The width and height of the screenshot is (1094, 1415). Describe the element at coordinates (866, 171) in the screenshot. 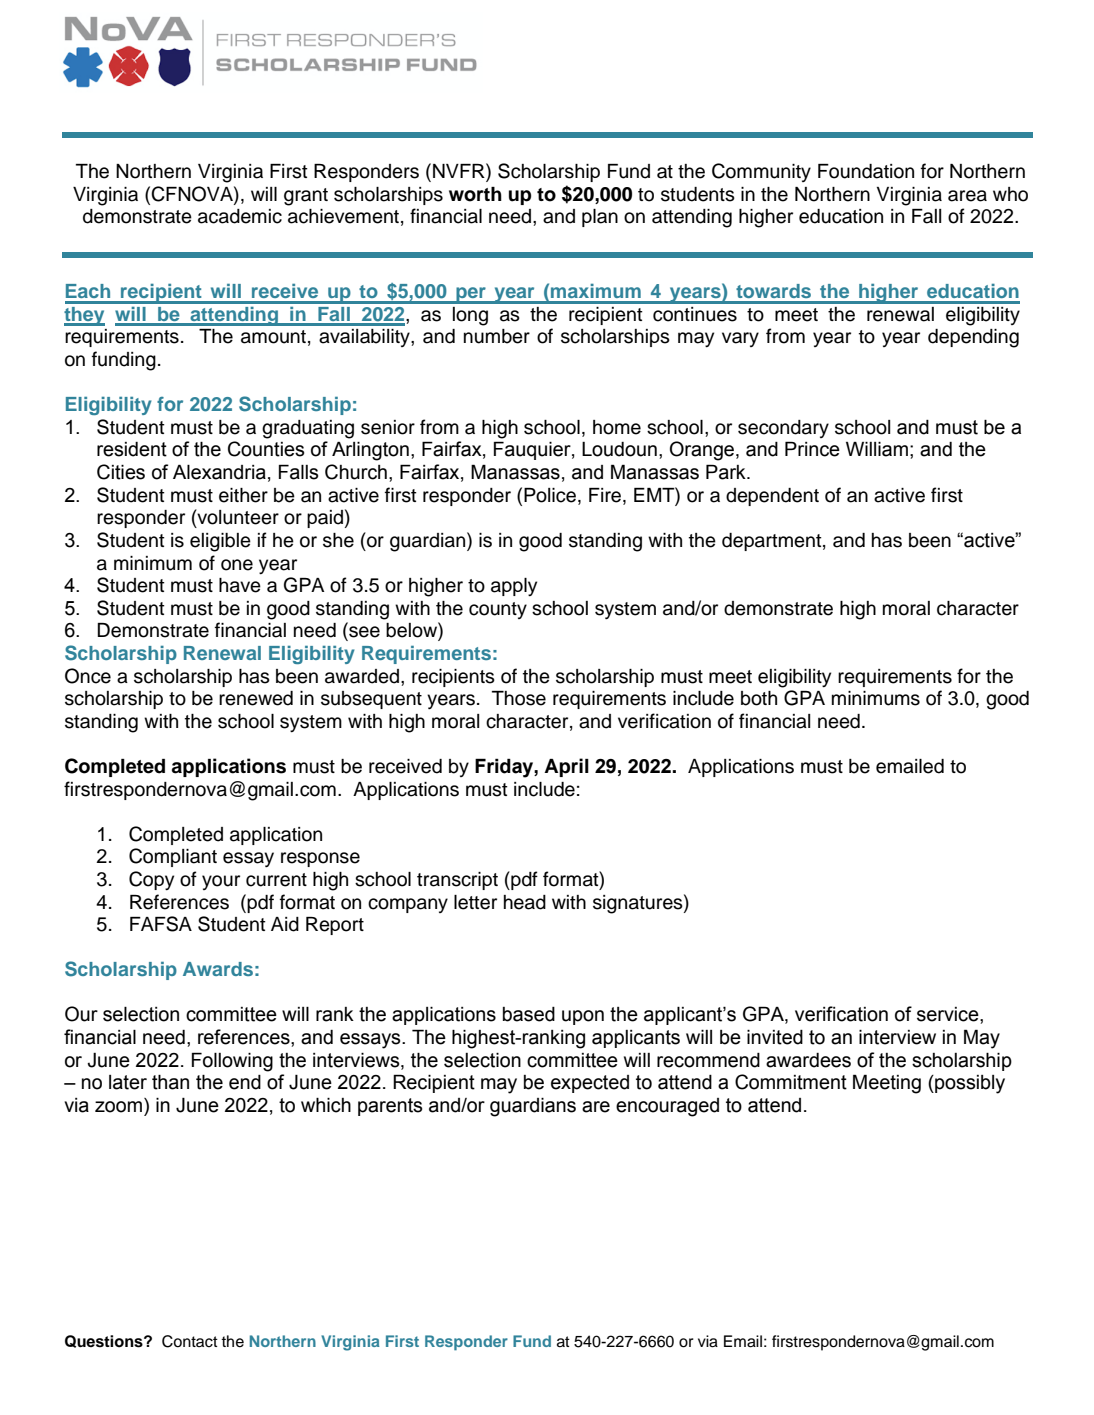

I see `Foundation` at that location.
